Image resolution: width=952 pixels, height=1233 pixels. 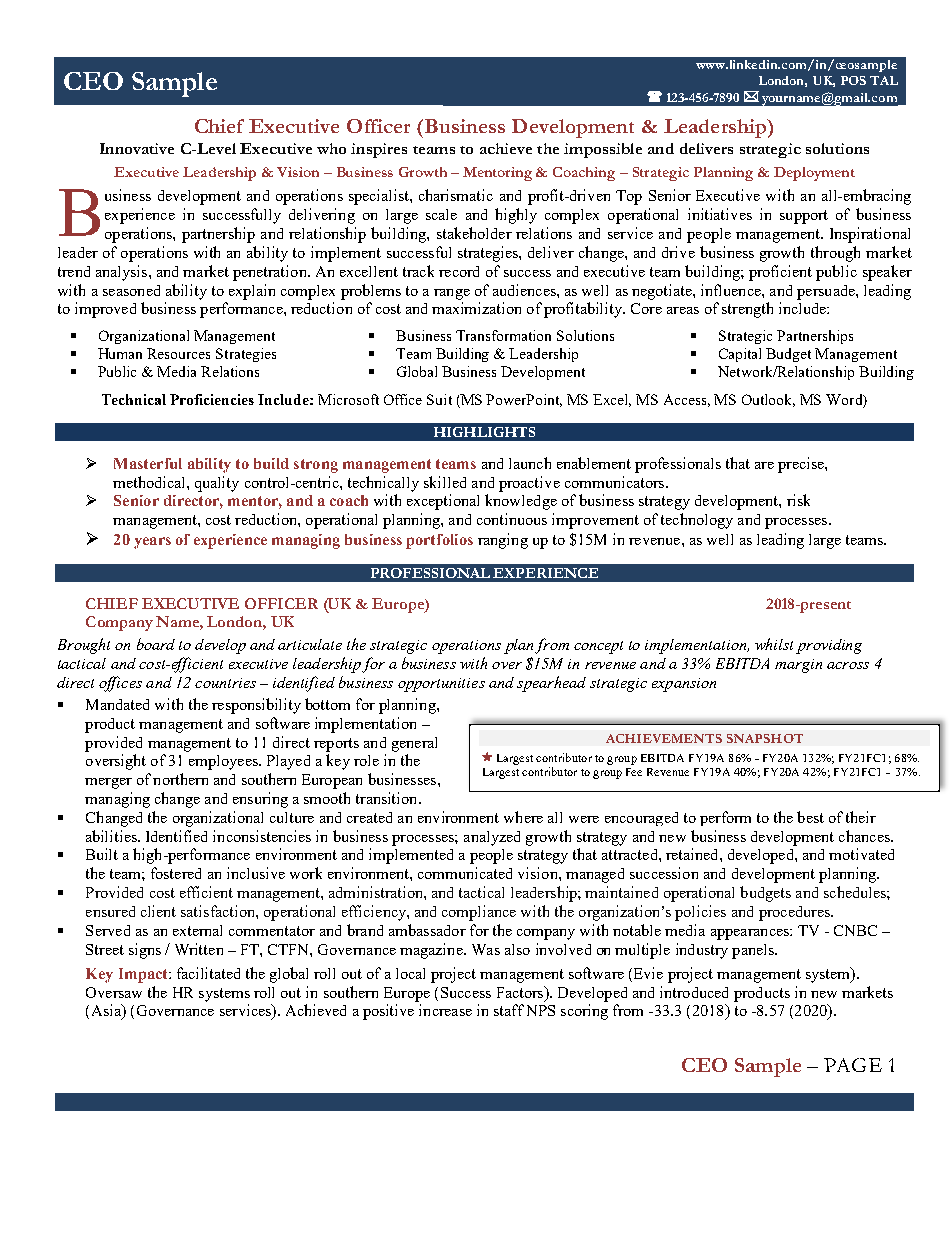 I want to click on Innovative, so click(x=137, y=148).
